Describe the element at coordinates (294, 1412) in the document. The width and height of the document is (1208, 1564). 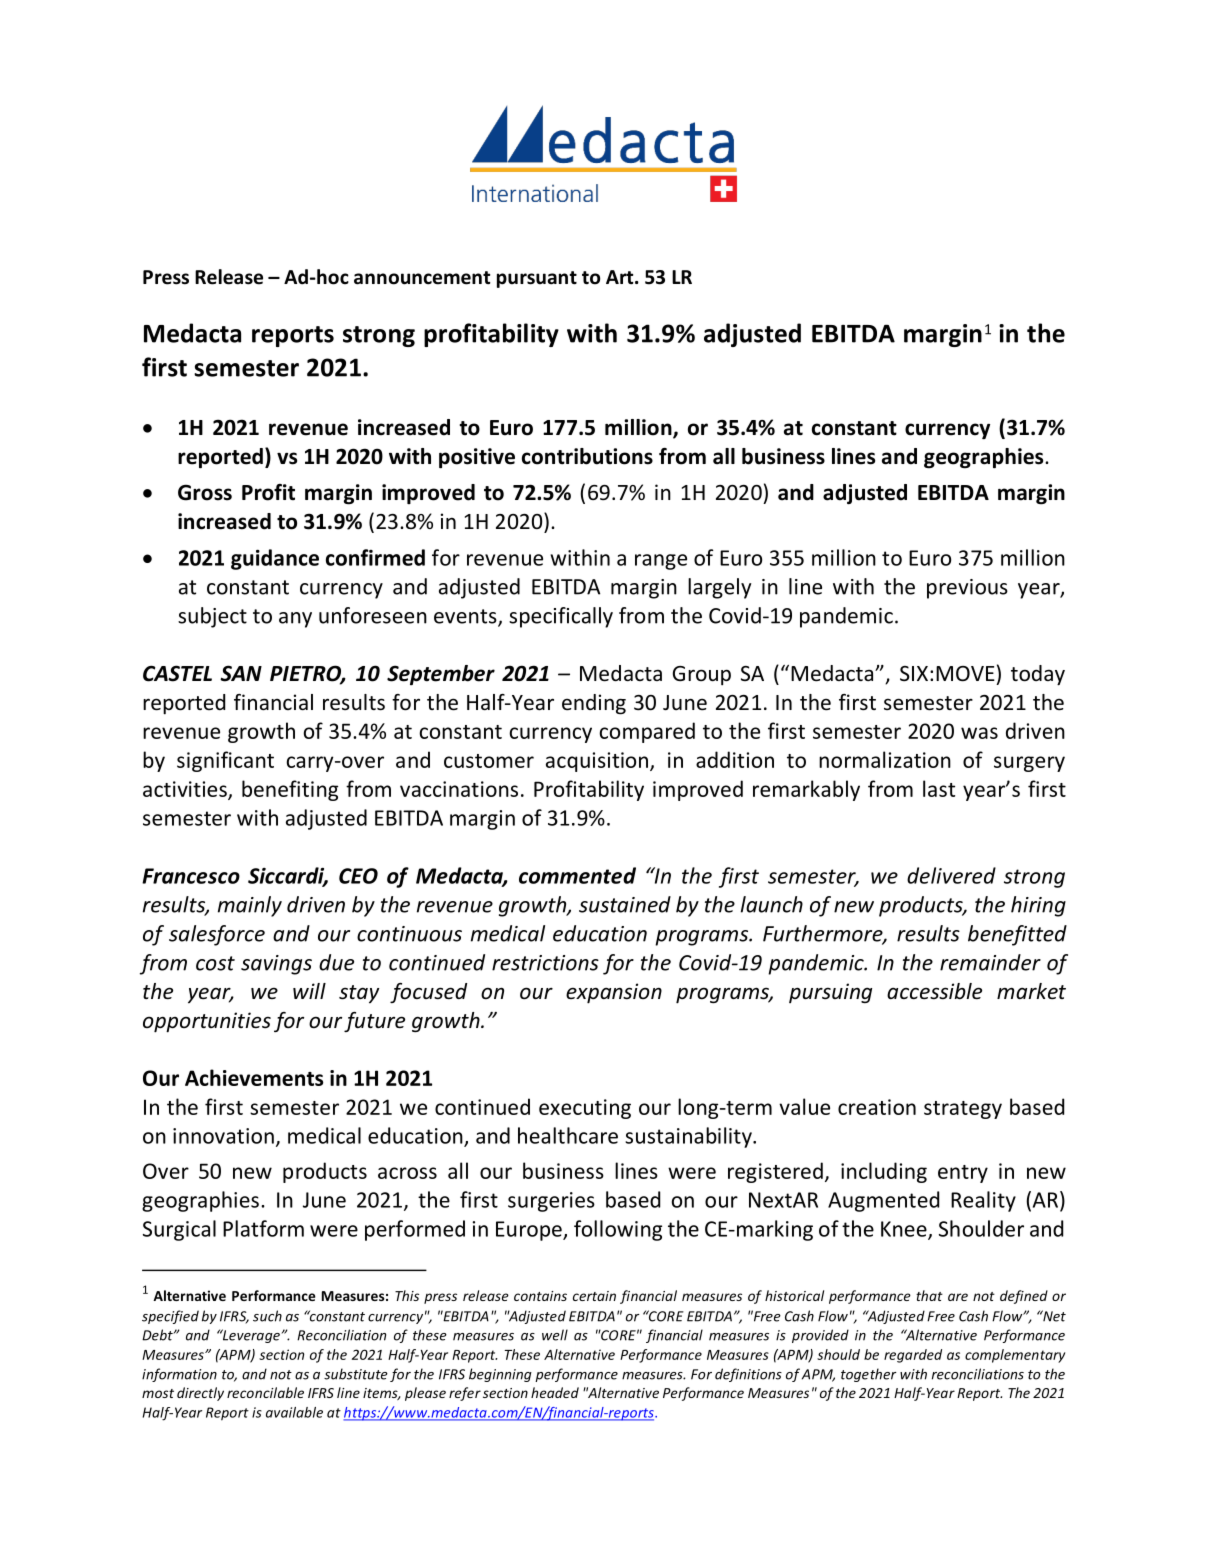
I see `available` at that location.
